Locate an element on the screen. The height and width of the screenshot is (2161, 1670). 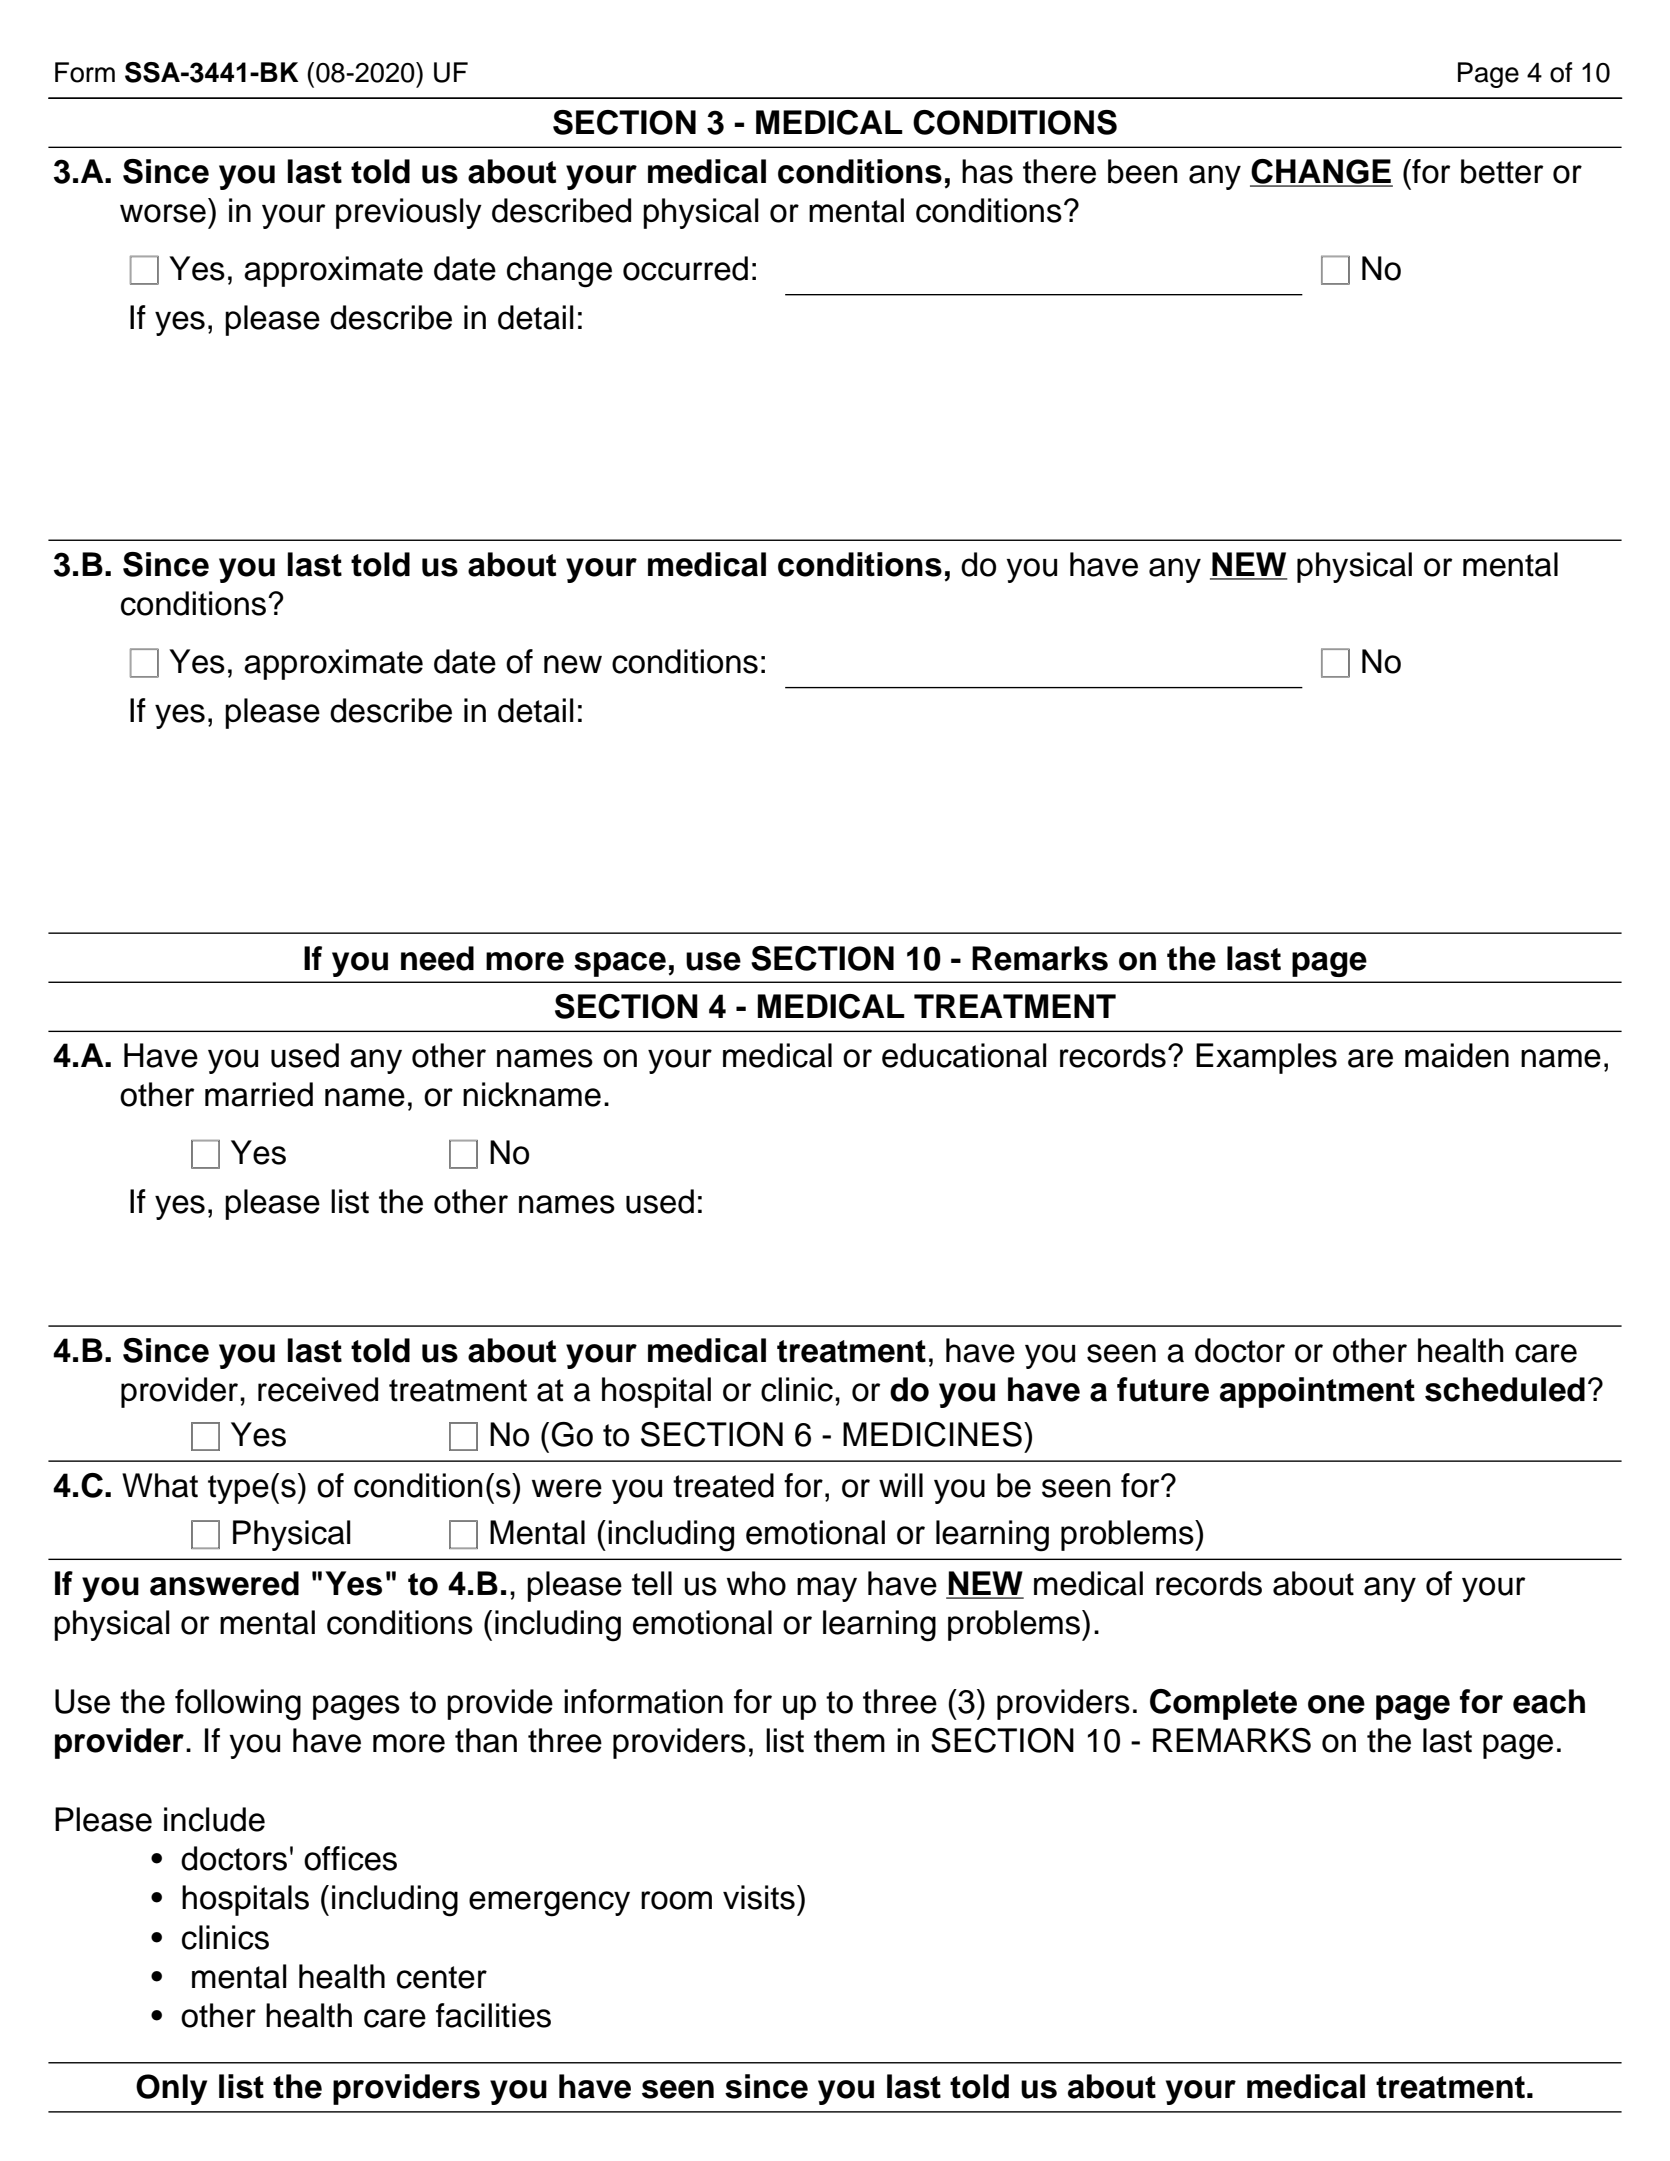
previously is located at coordinates (409, 213).
